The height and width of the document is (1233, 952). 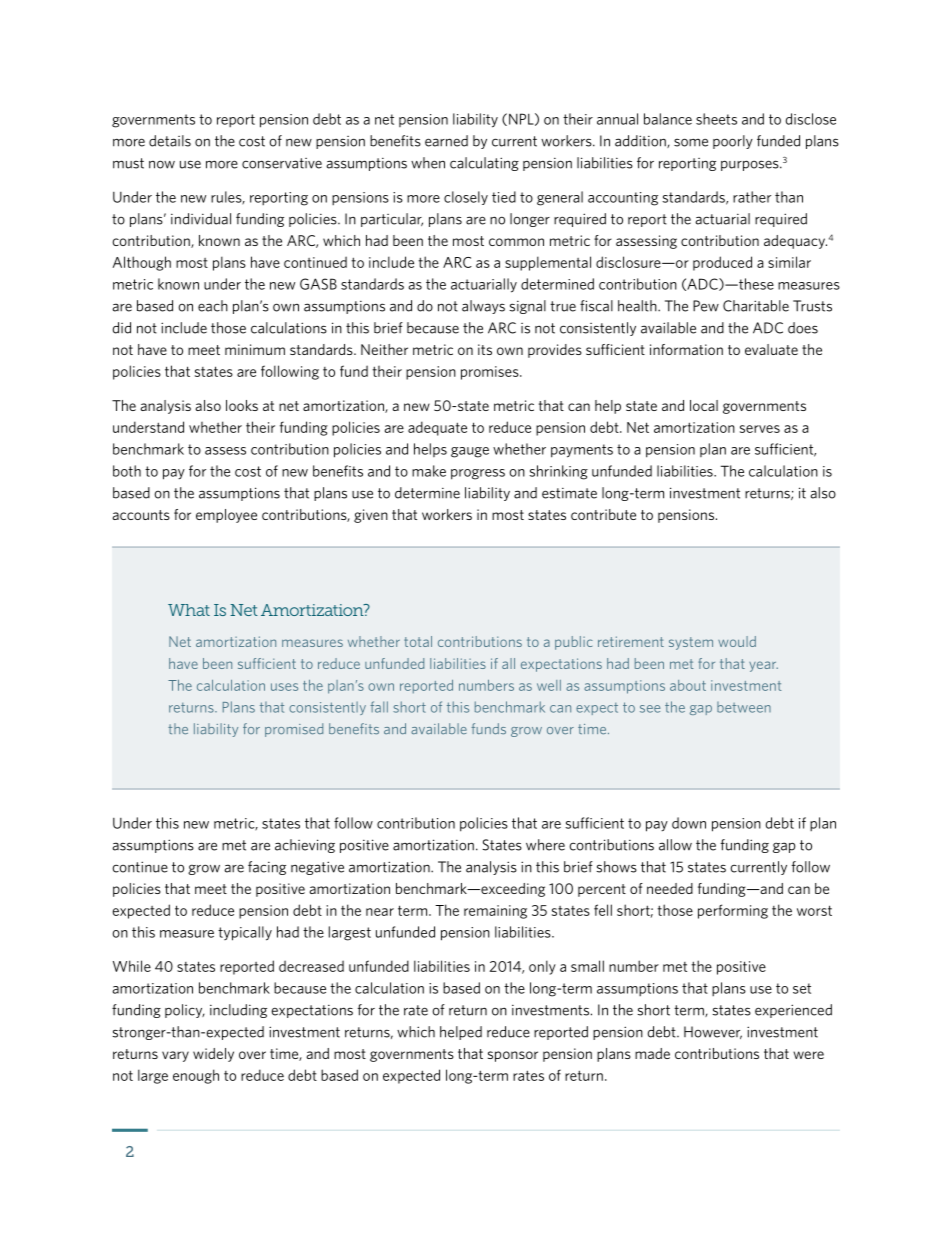 I want to click on details, so click(x=170, y=141).
